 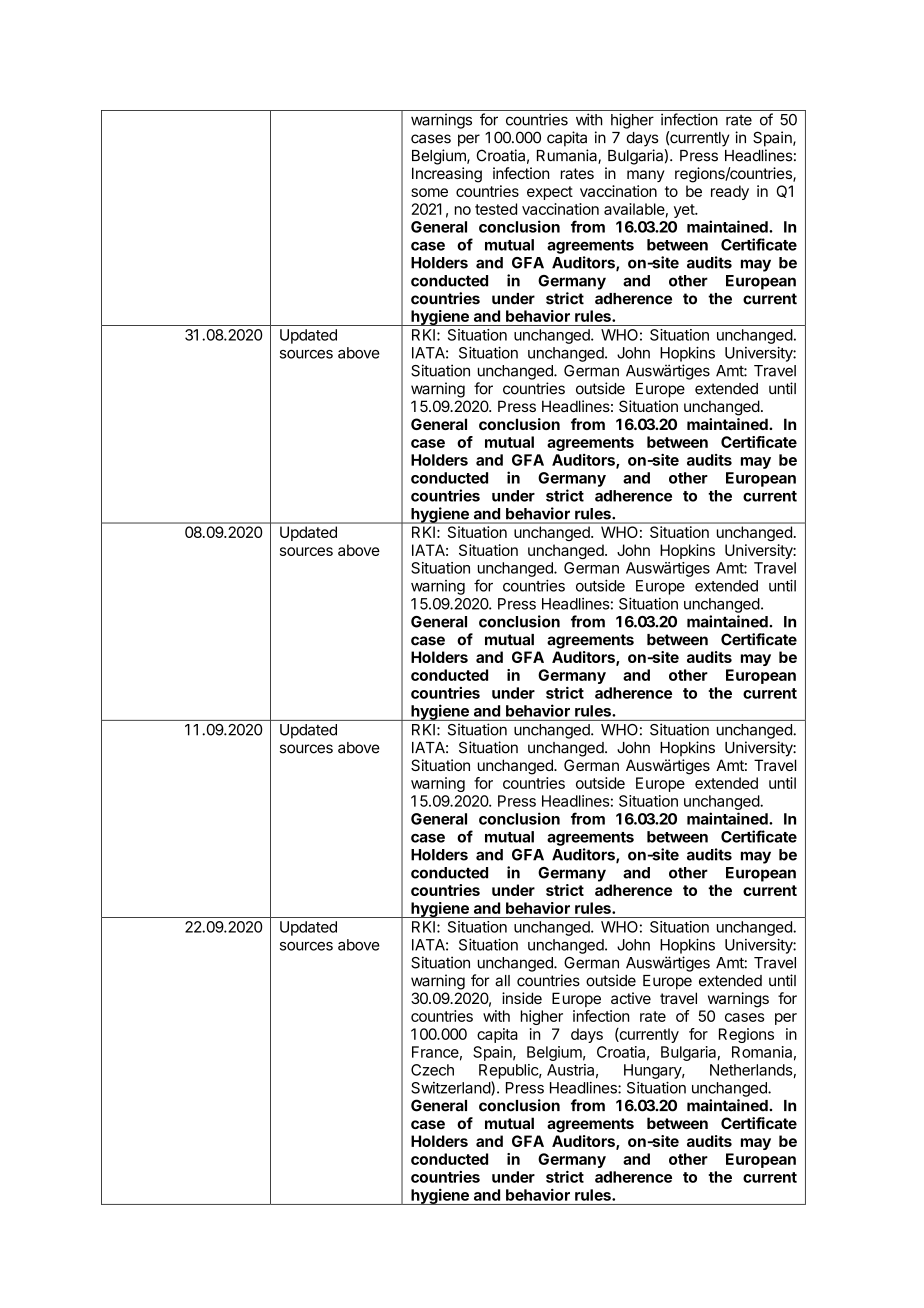 I want to click on expect, so click(x=550, y=193).
